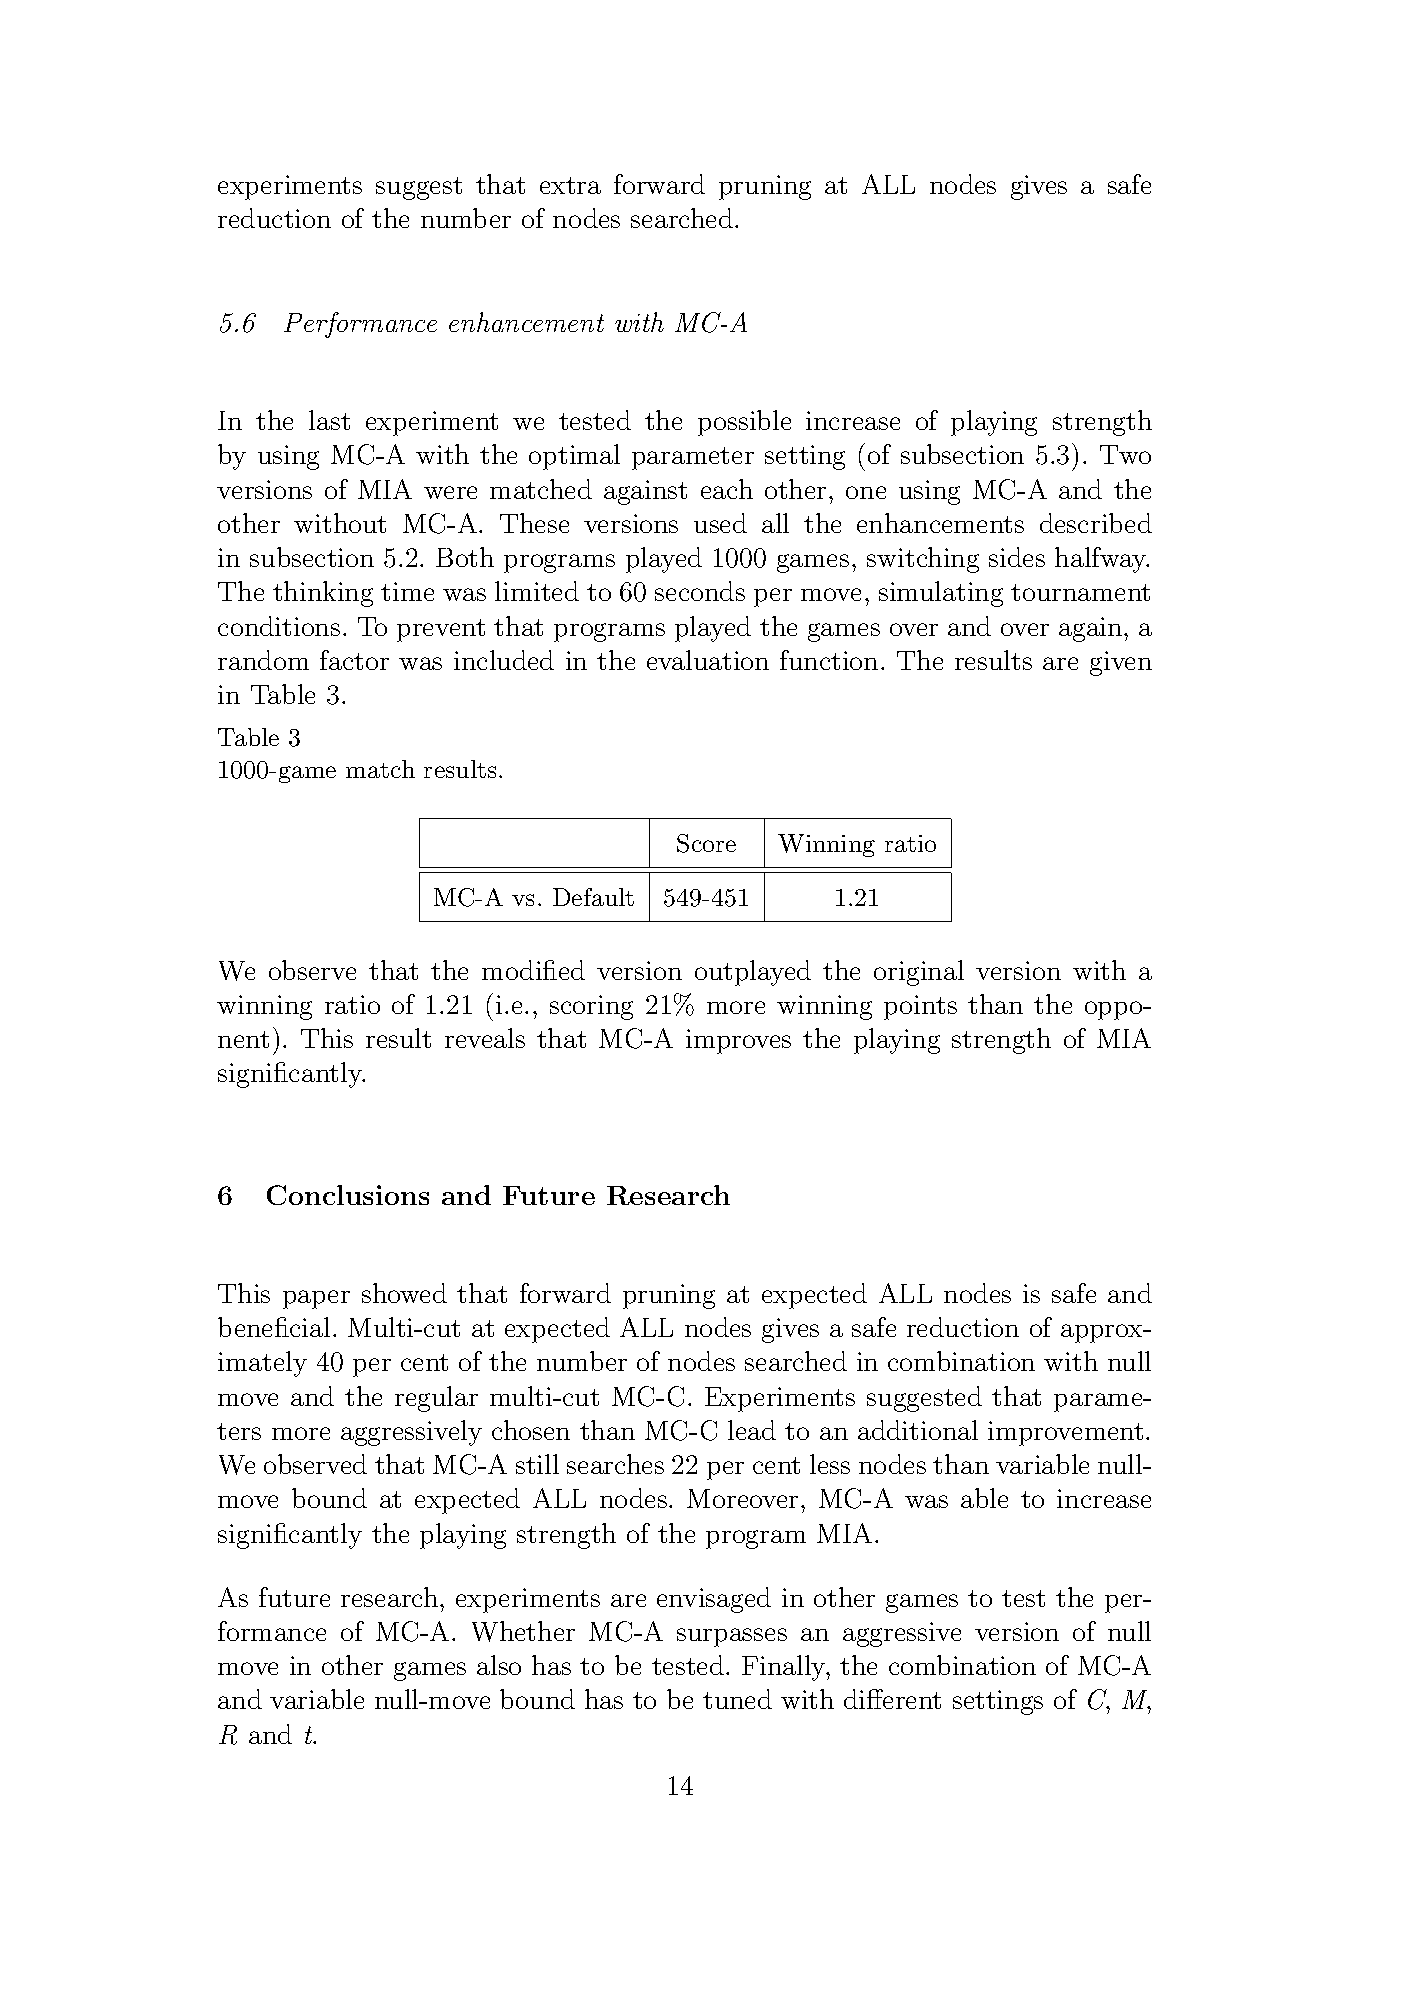  What do you see at coordinates (499, 1665) in the document?
I see `also` at bounding box center [499, 1665].
